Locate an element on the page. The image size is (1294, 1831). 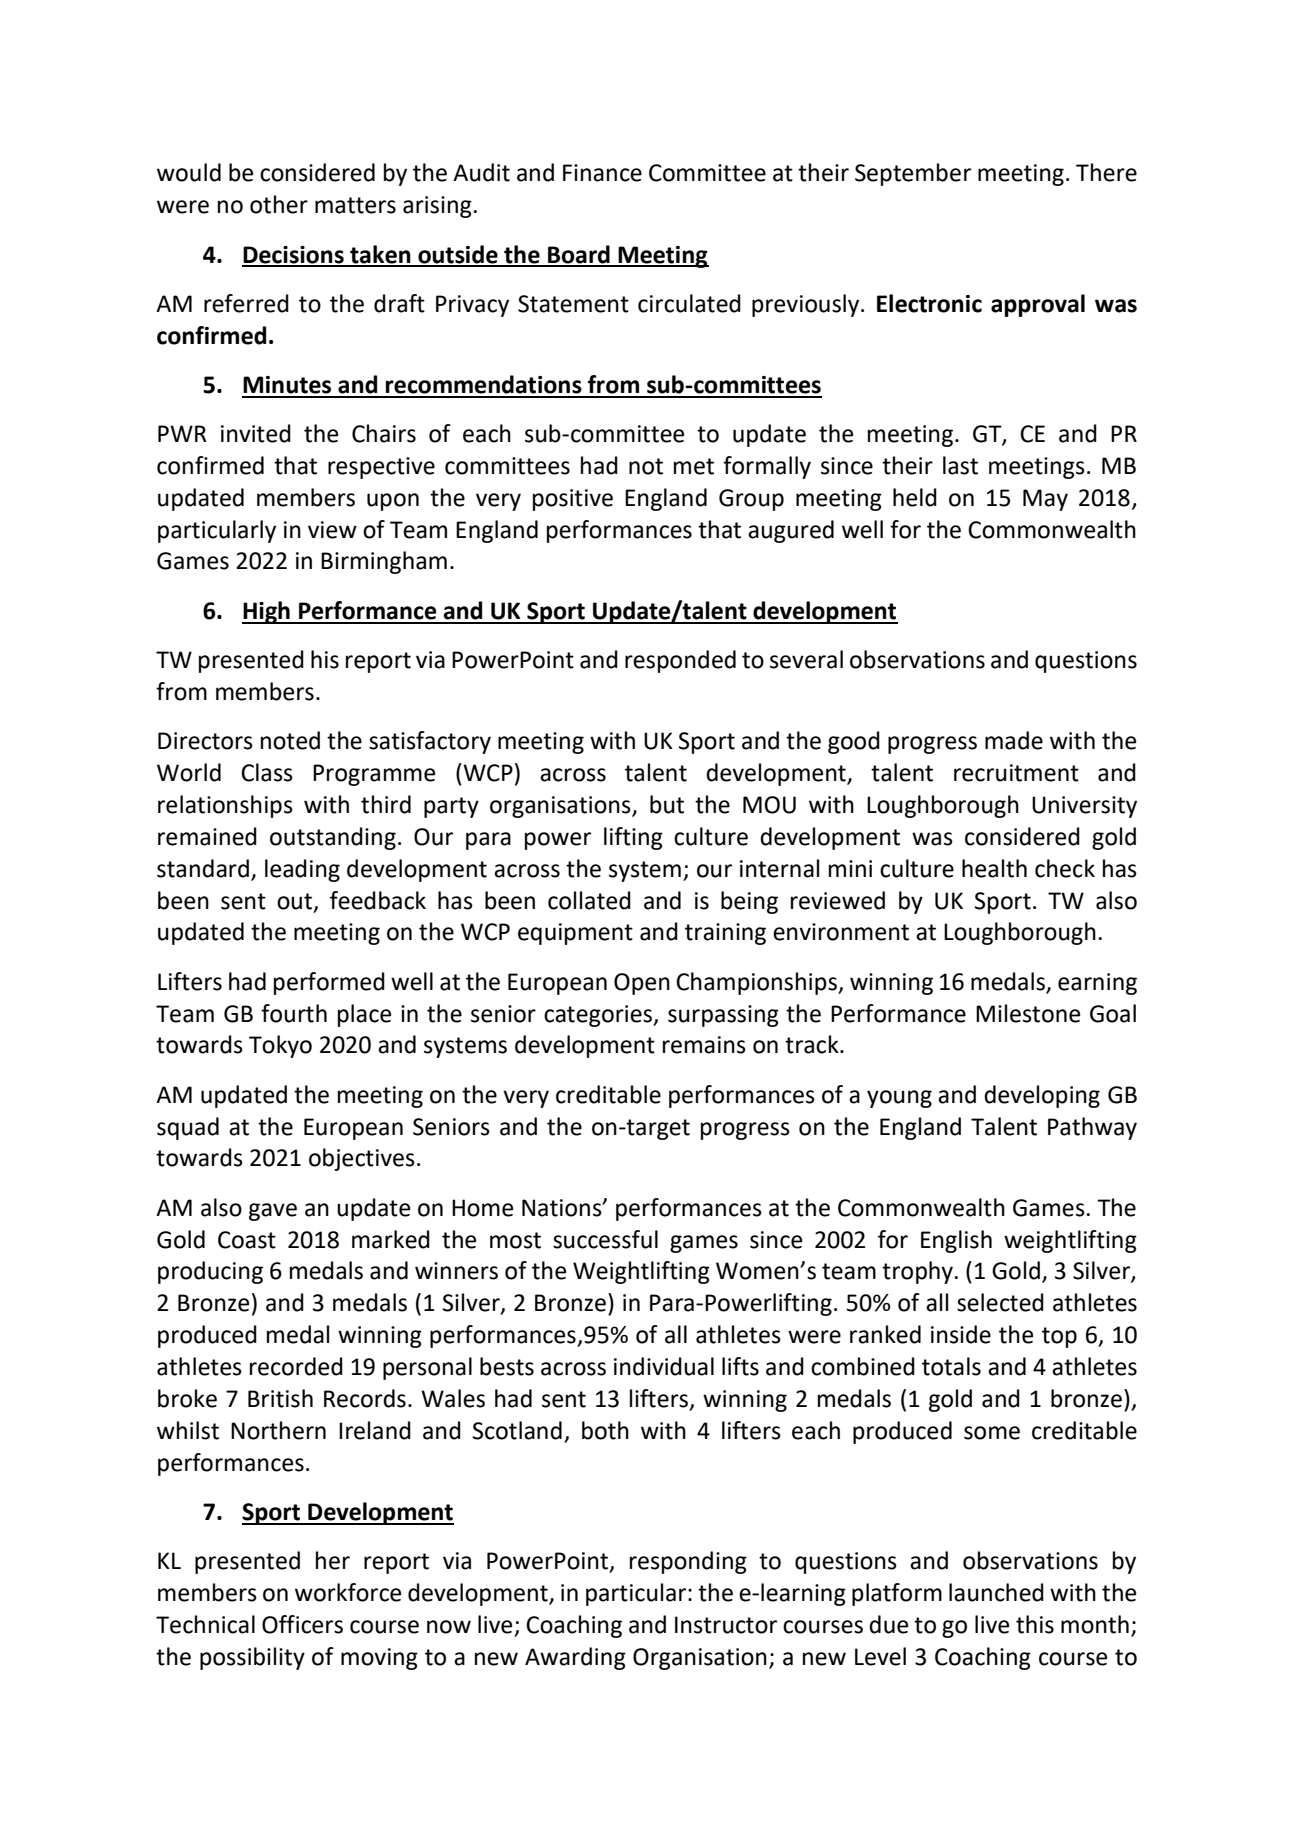
other is located at coordinates (279, 204).
